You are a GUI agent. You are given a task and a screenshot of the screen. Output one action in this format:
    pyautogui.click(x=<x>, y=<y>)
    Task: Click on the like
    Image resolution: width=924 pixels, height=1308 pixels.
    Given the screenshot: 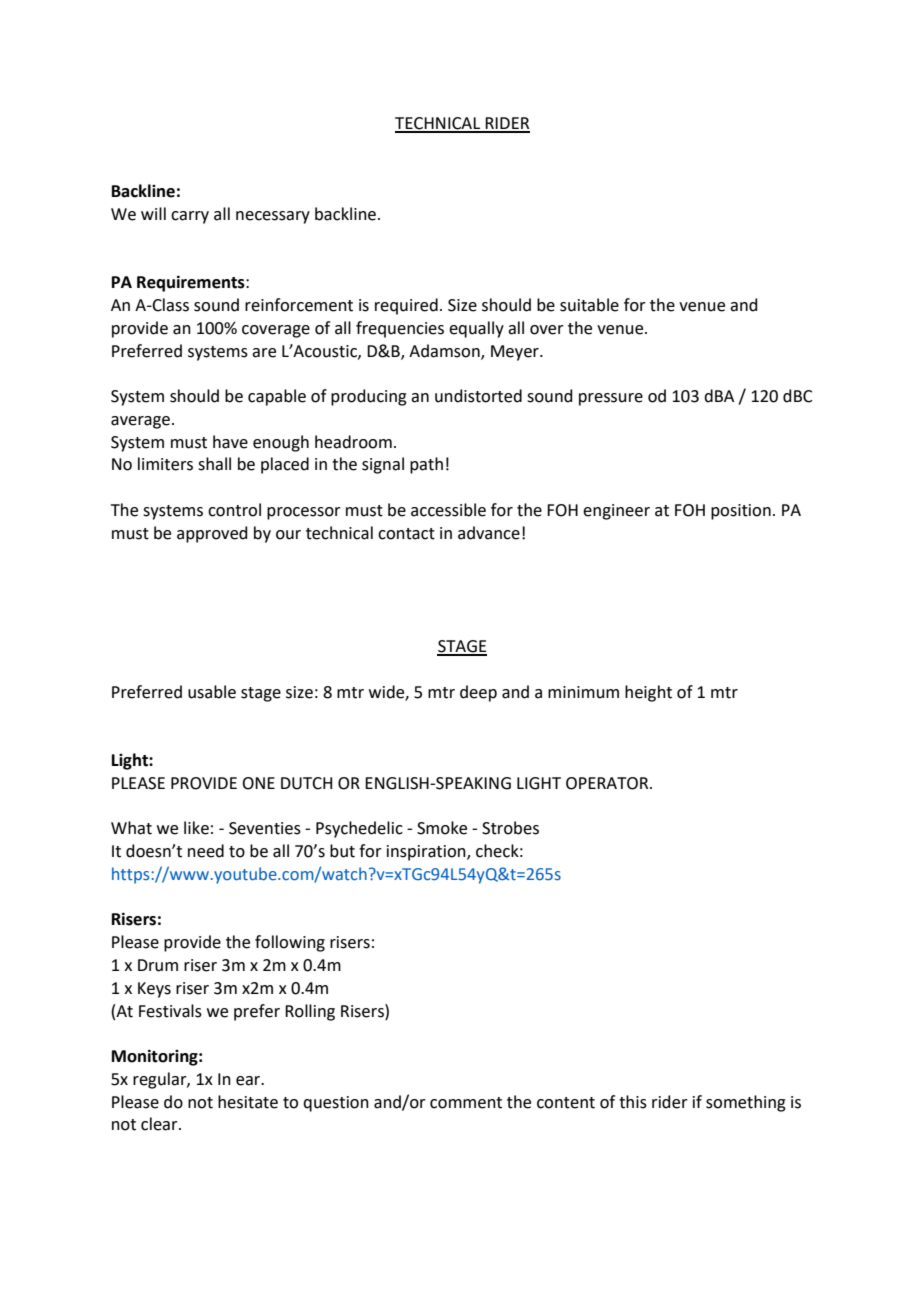 What is the action you would take?
    pyautogui.click(x=196, y=828)
